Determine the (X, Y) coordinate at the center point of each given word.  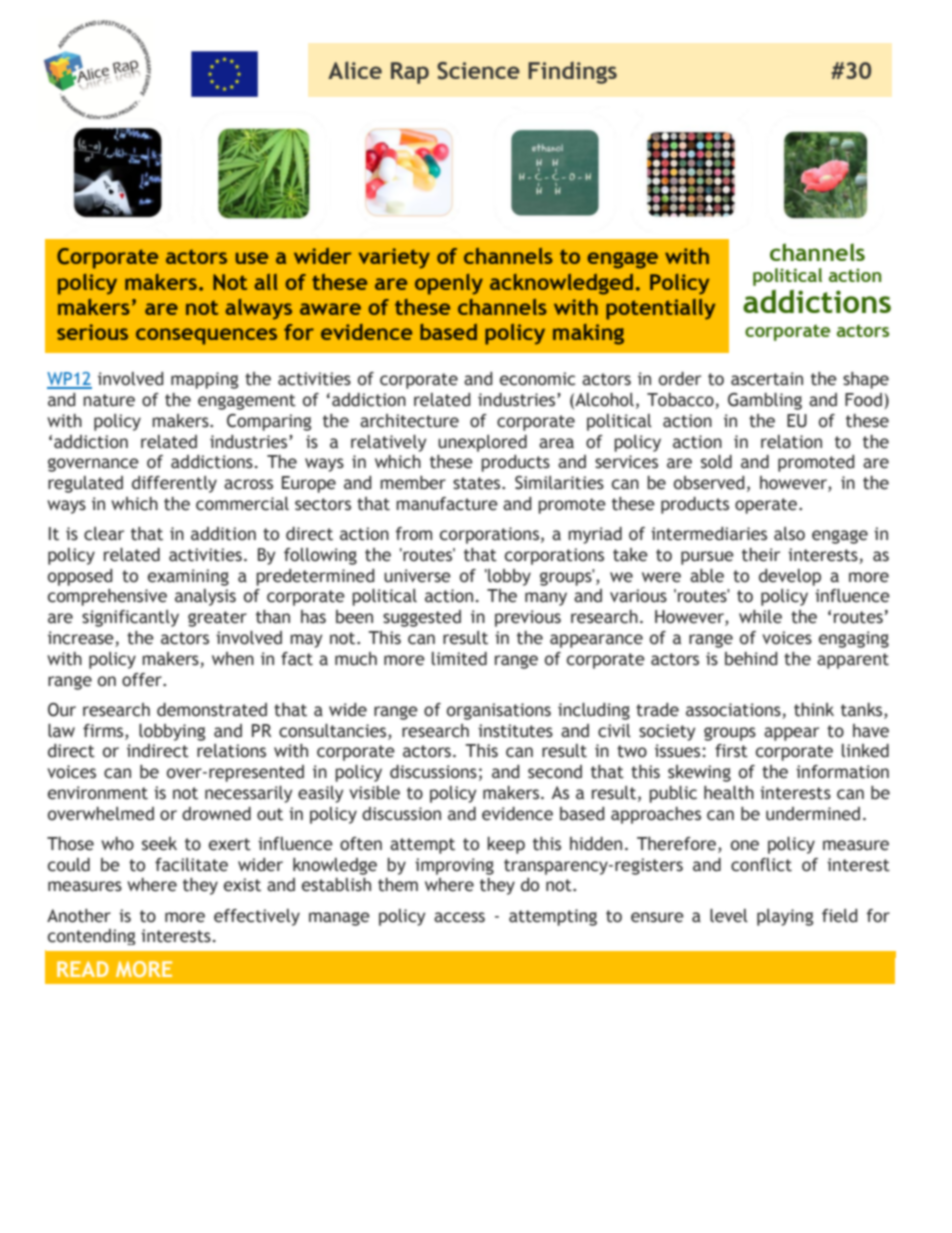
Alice (355, 70)
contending (91, 937)
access (459, 917)
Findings (572, 72)
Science (478, 71)
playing (785, 917)
